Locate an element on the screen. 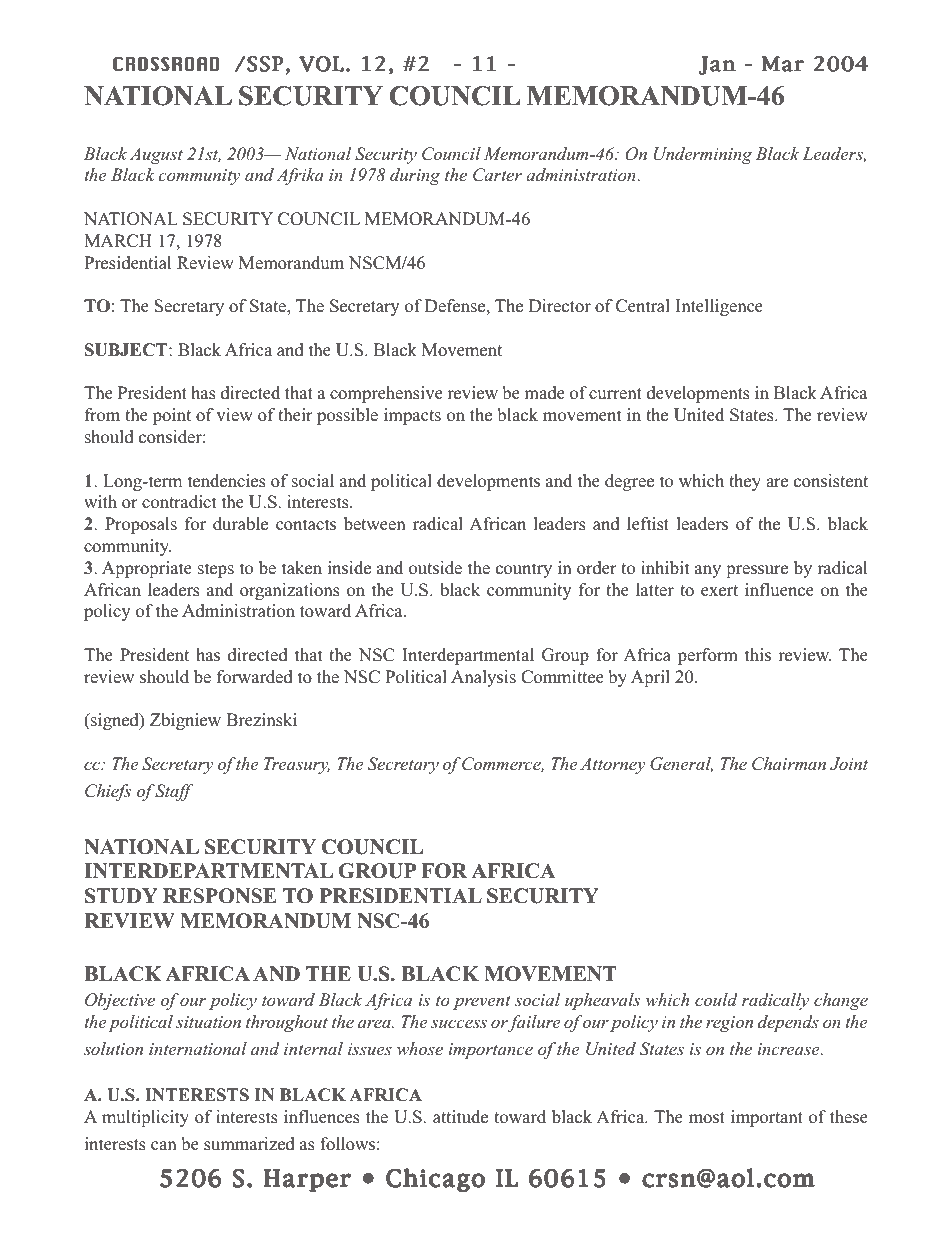 Image resolution: width=952 pixels, height=1233 pixels. prevent is located at coordinates (482, 1002).
